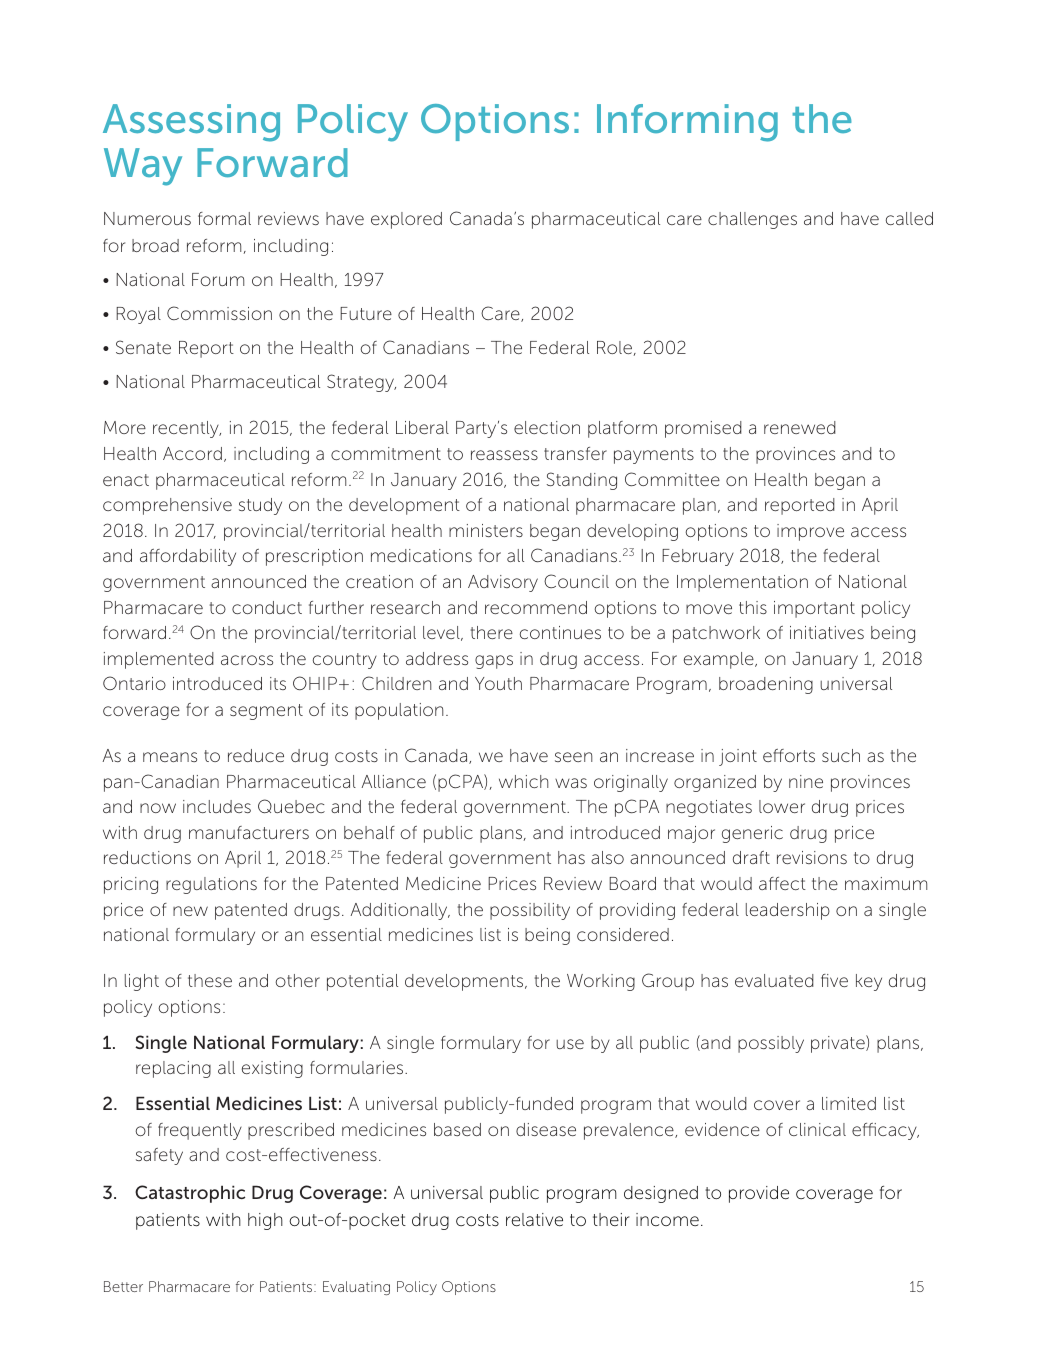 The image size is (1044, 1351). What do you see at coordinates (841, 755) in the image?
I see `such` at bounding box center [841, 755].
